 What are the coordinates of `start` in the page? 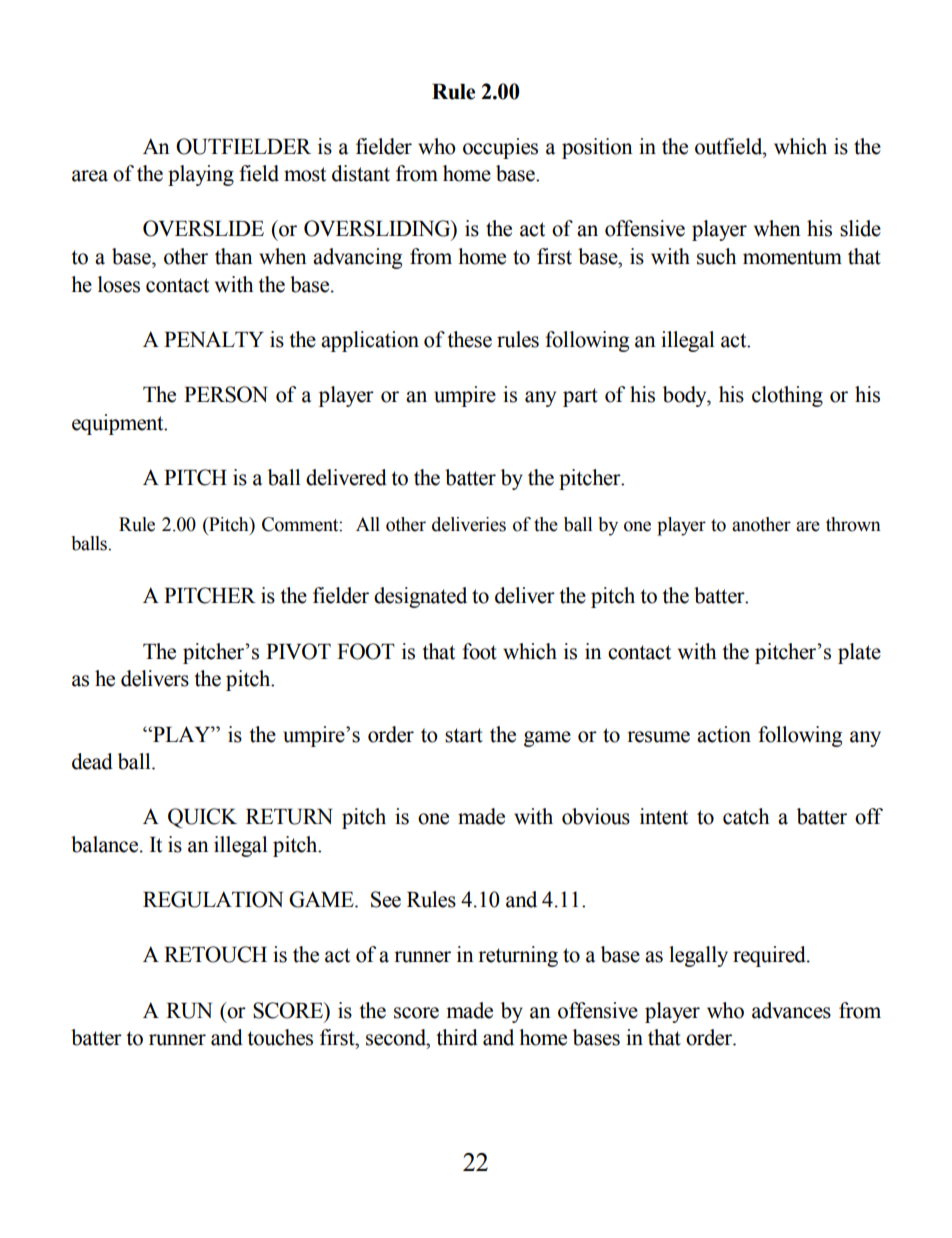 It's located at (464, 735).
